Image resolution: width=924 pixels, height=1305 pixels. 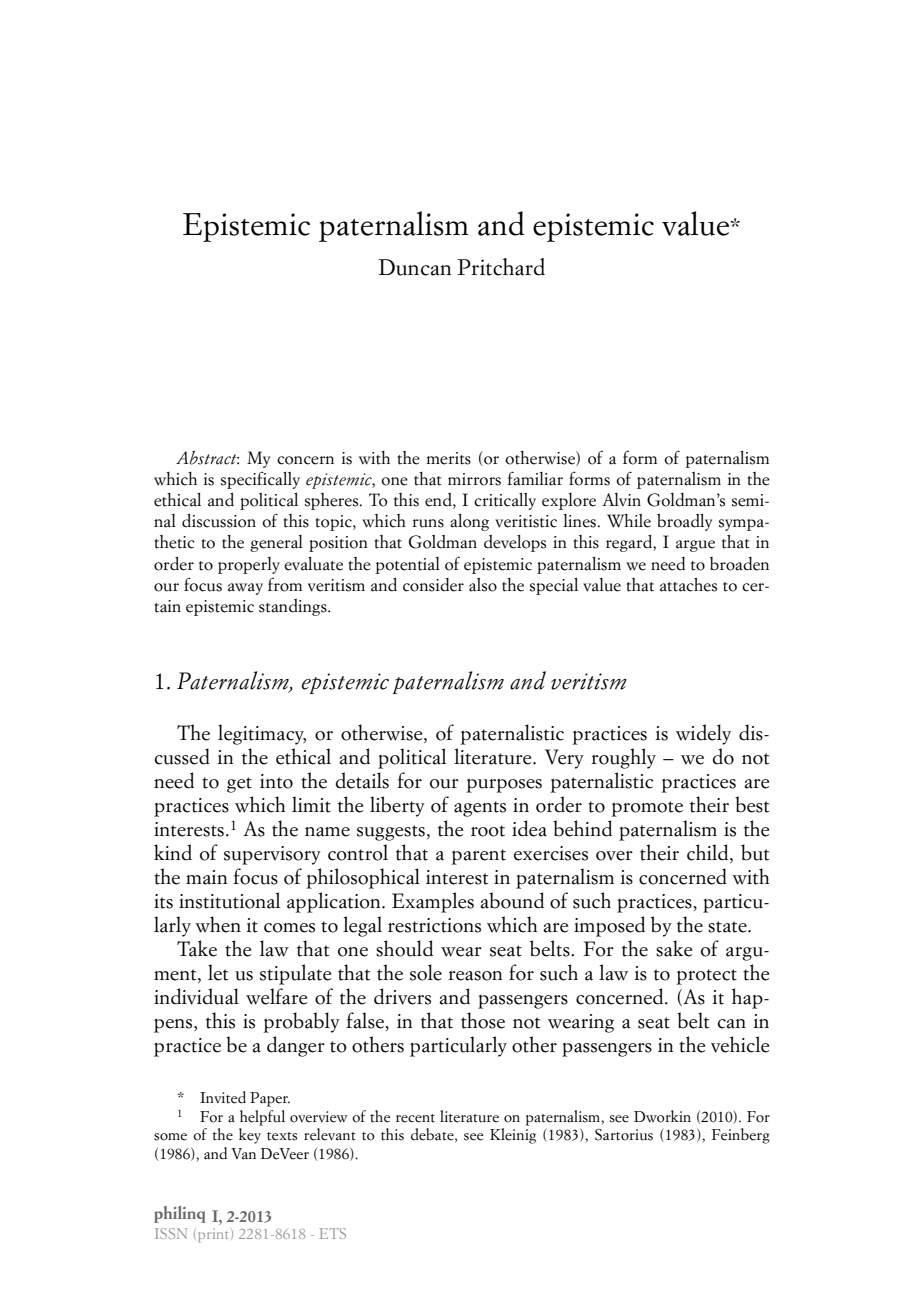 What do you see at coordinates (415, 267) in the image?
I see `Duncan` at bounding box center [415, 267].
